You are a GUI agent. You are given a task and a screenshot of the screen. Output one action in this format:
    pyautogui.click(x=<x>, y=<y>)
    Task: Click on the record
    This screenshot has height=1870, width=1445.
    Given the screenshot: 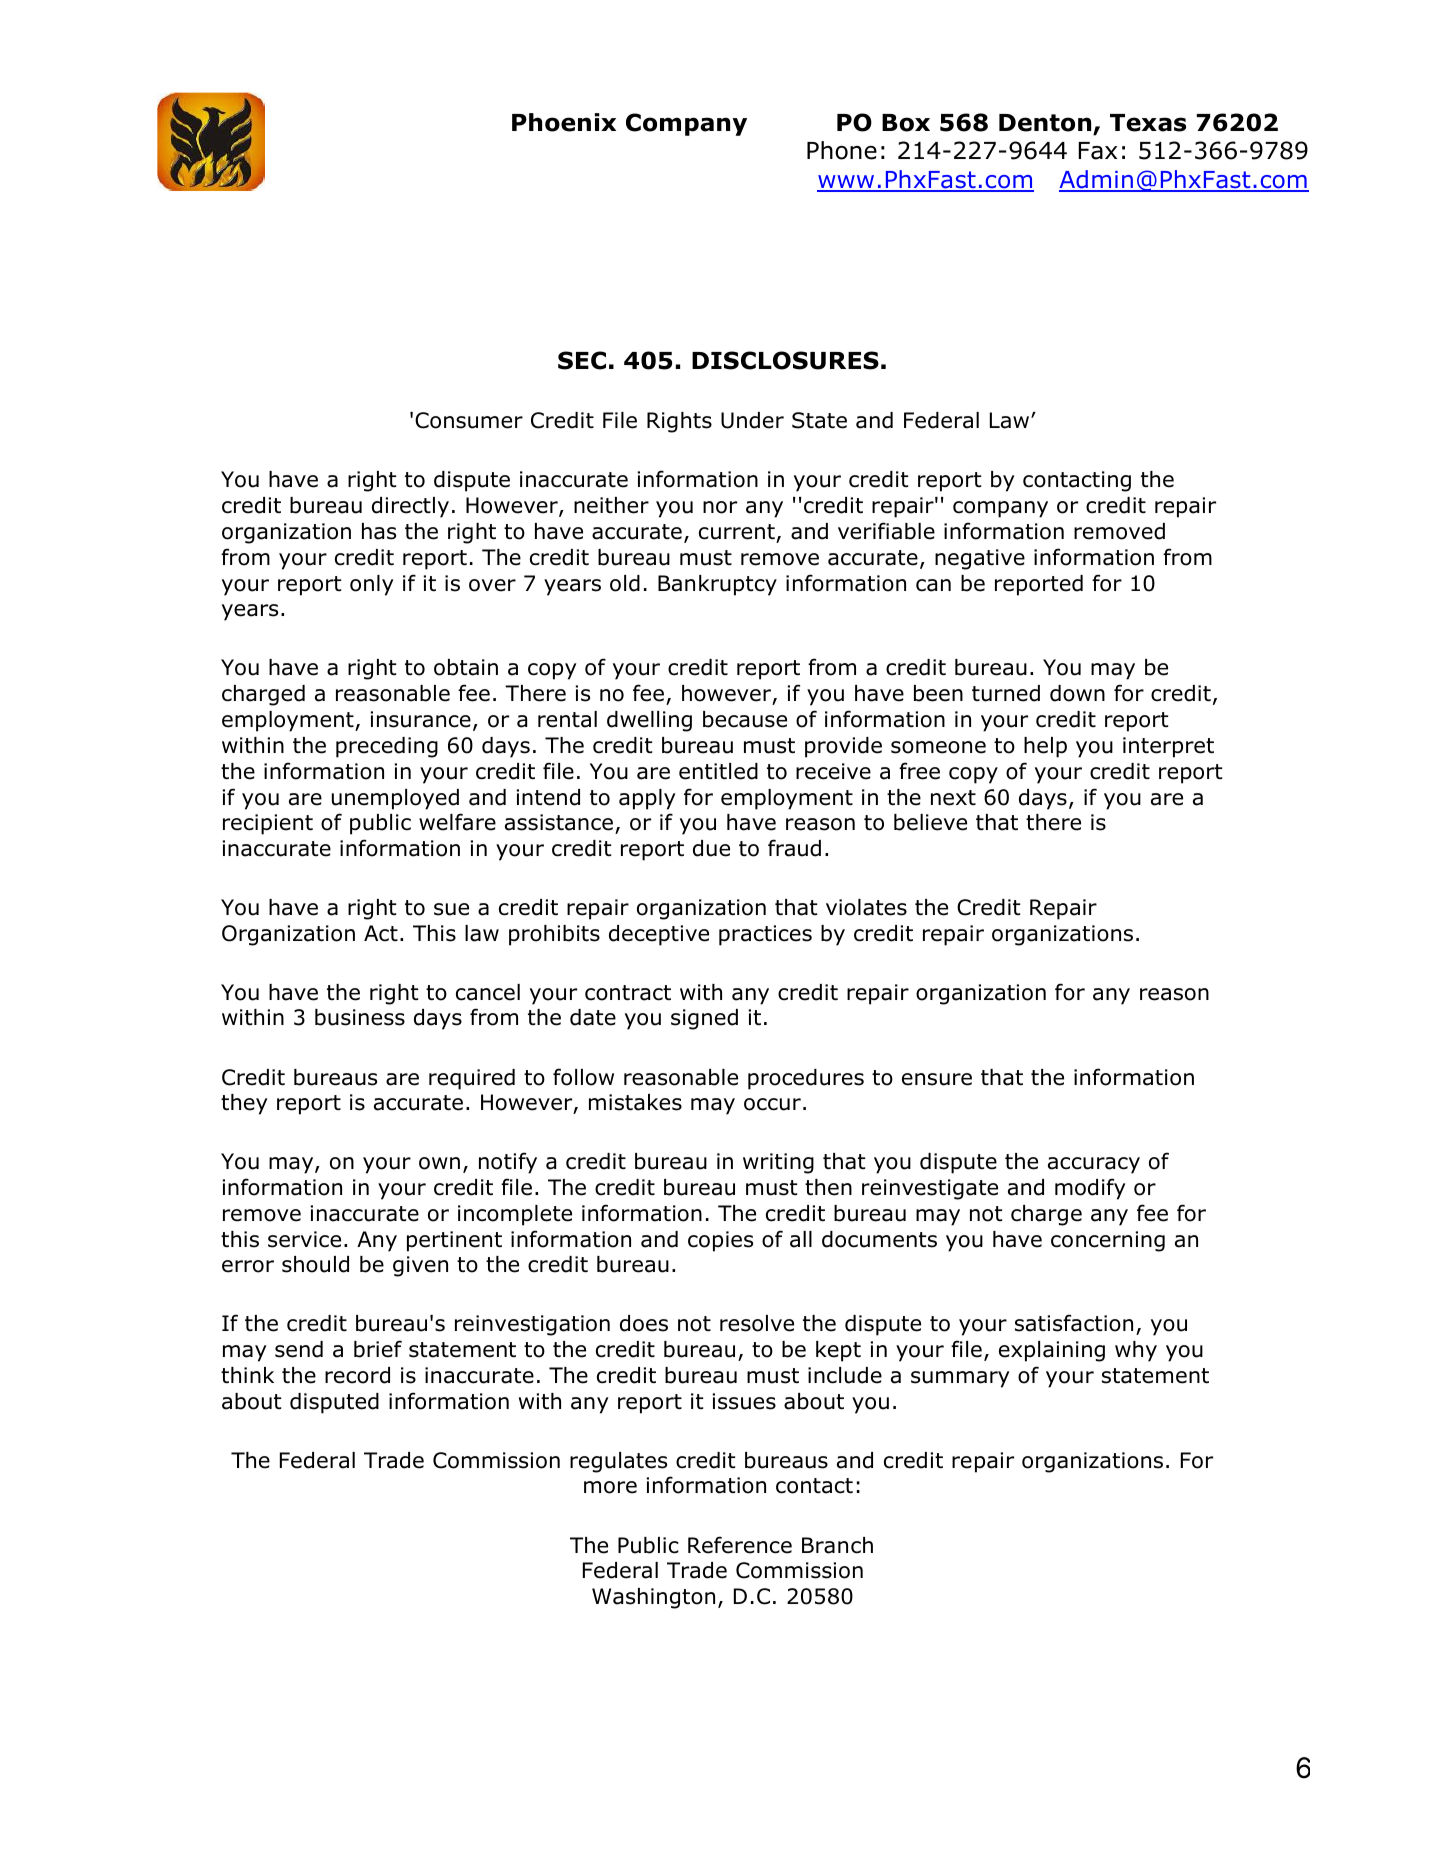 What is the action you would take?
    pyautogui.click(x=357, y=1375)
